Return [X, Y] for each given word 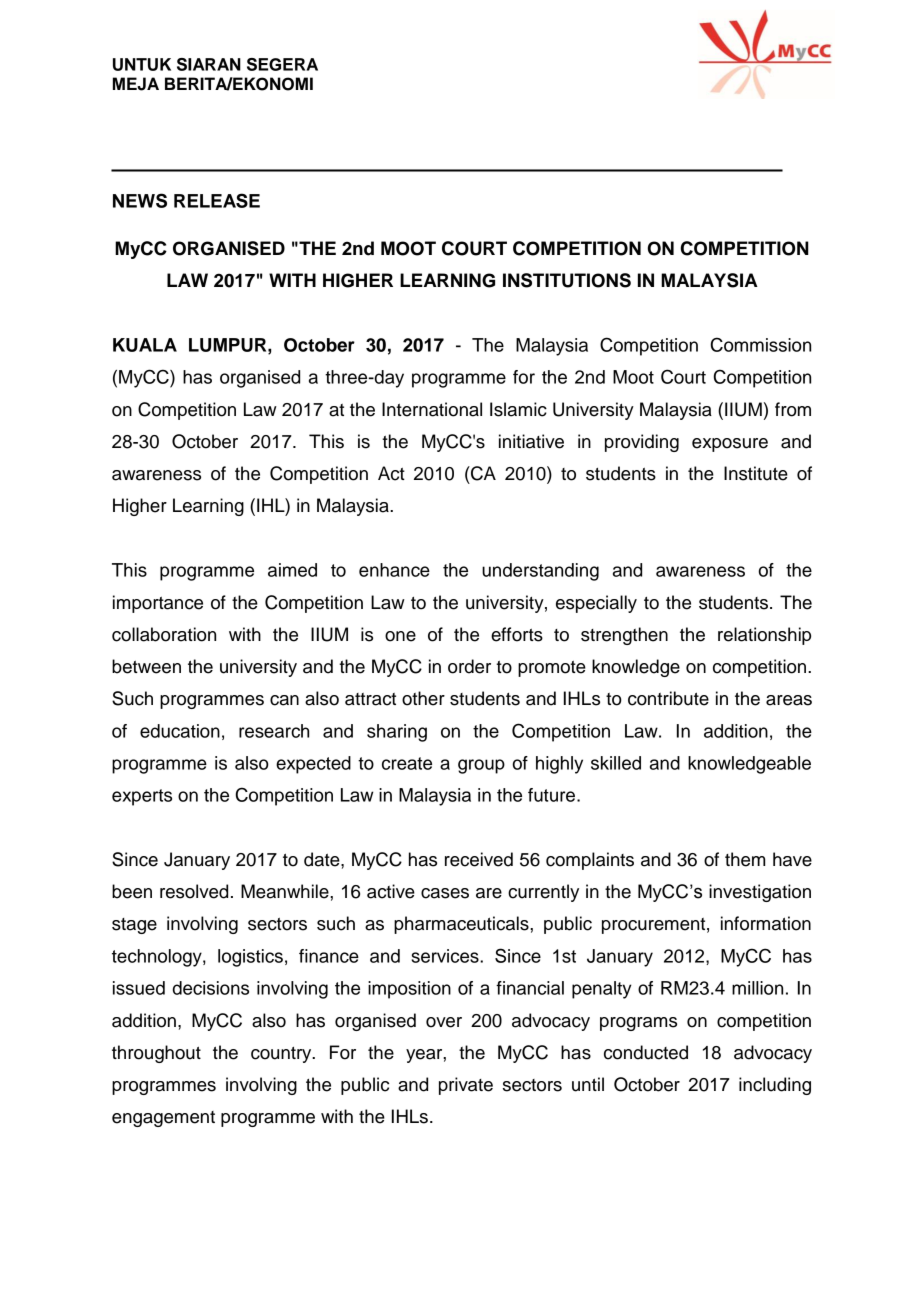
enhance [394, 570]
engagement [163, 1119]
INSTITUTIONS [567, 280]
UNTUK [142, 64]
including [775, 1086]
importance [158, 604]
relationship [764, 636]
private [466, 1086]
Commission [761, 344]
